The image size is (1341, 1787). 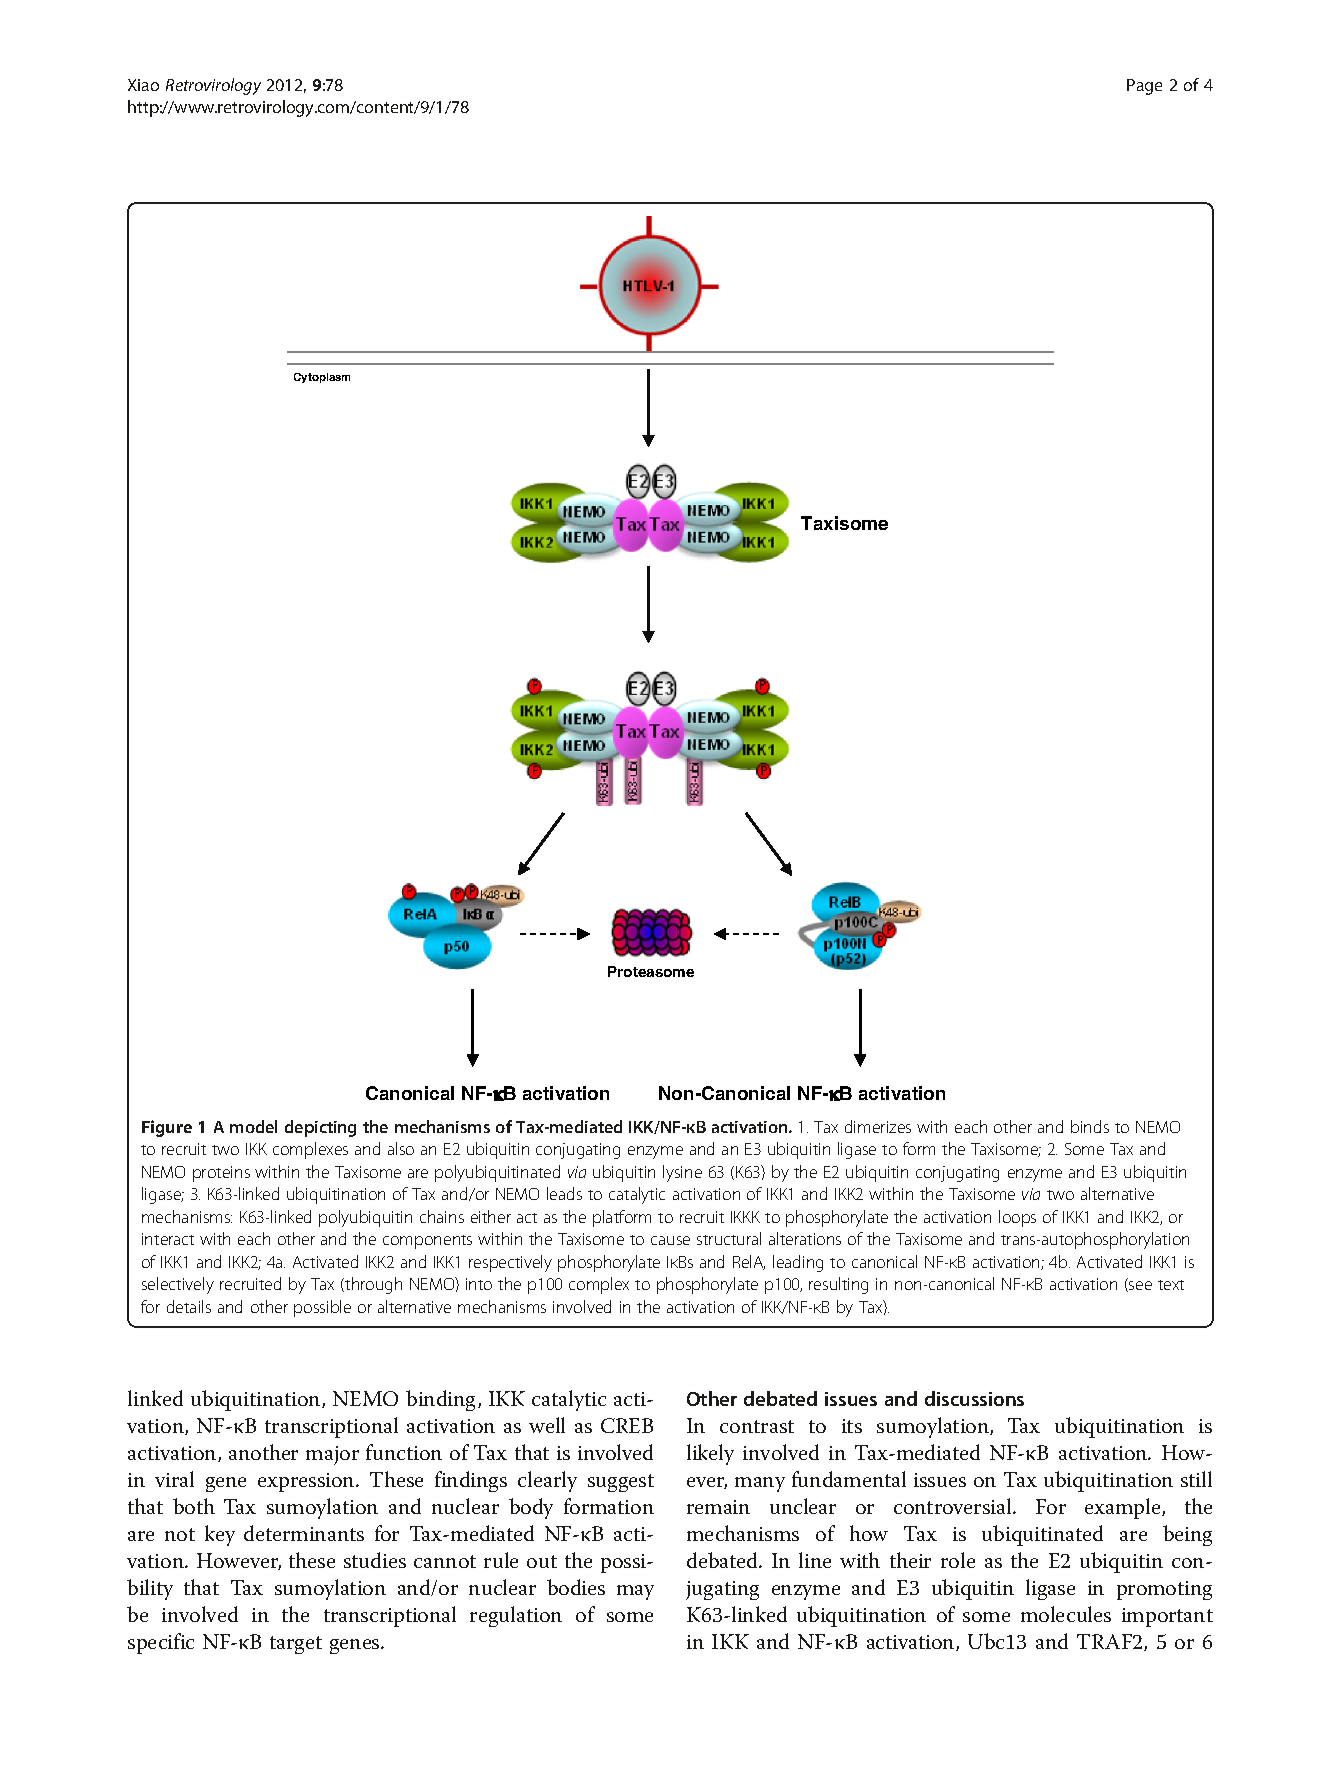 What do you see at coordinates (322, 378) in the screenshot?
I see `Cytoplasm` at bounding box center [322, 378].
